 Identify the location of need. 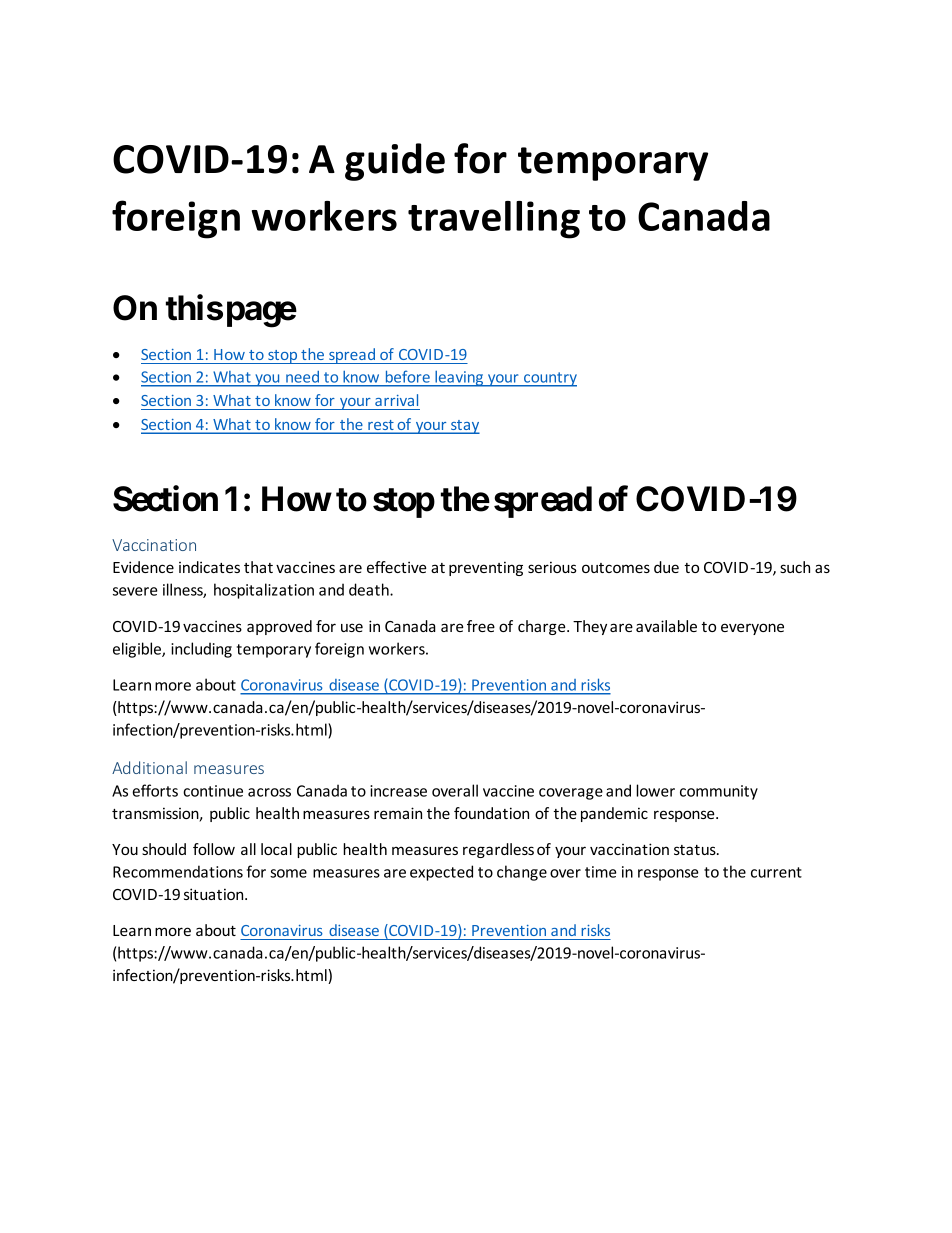
(302, 377).
